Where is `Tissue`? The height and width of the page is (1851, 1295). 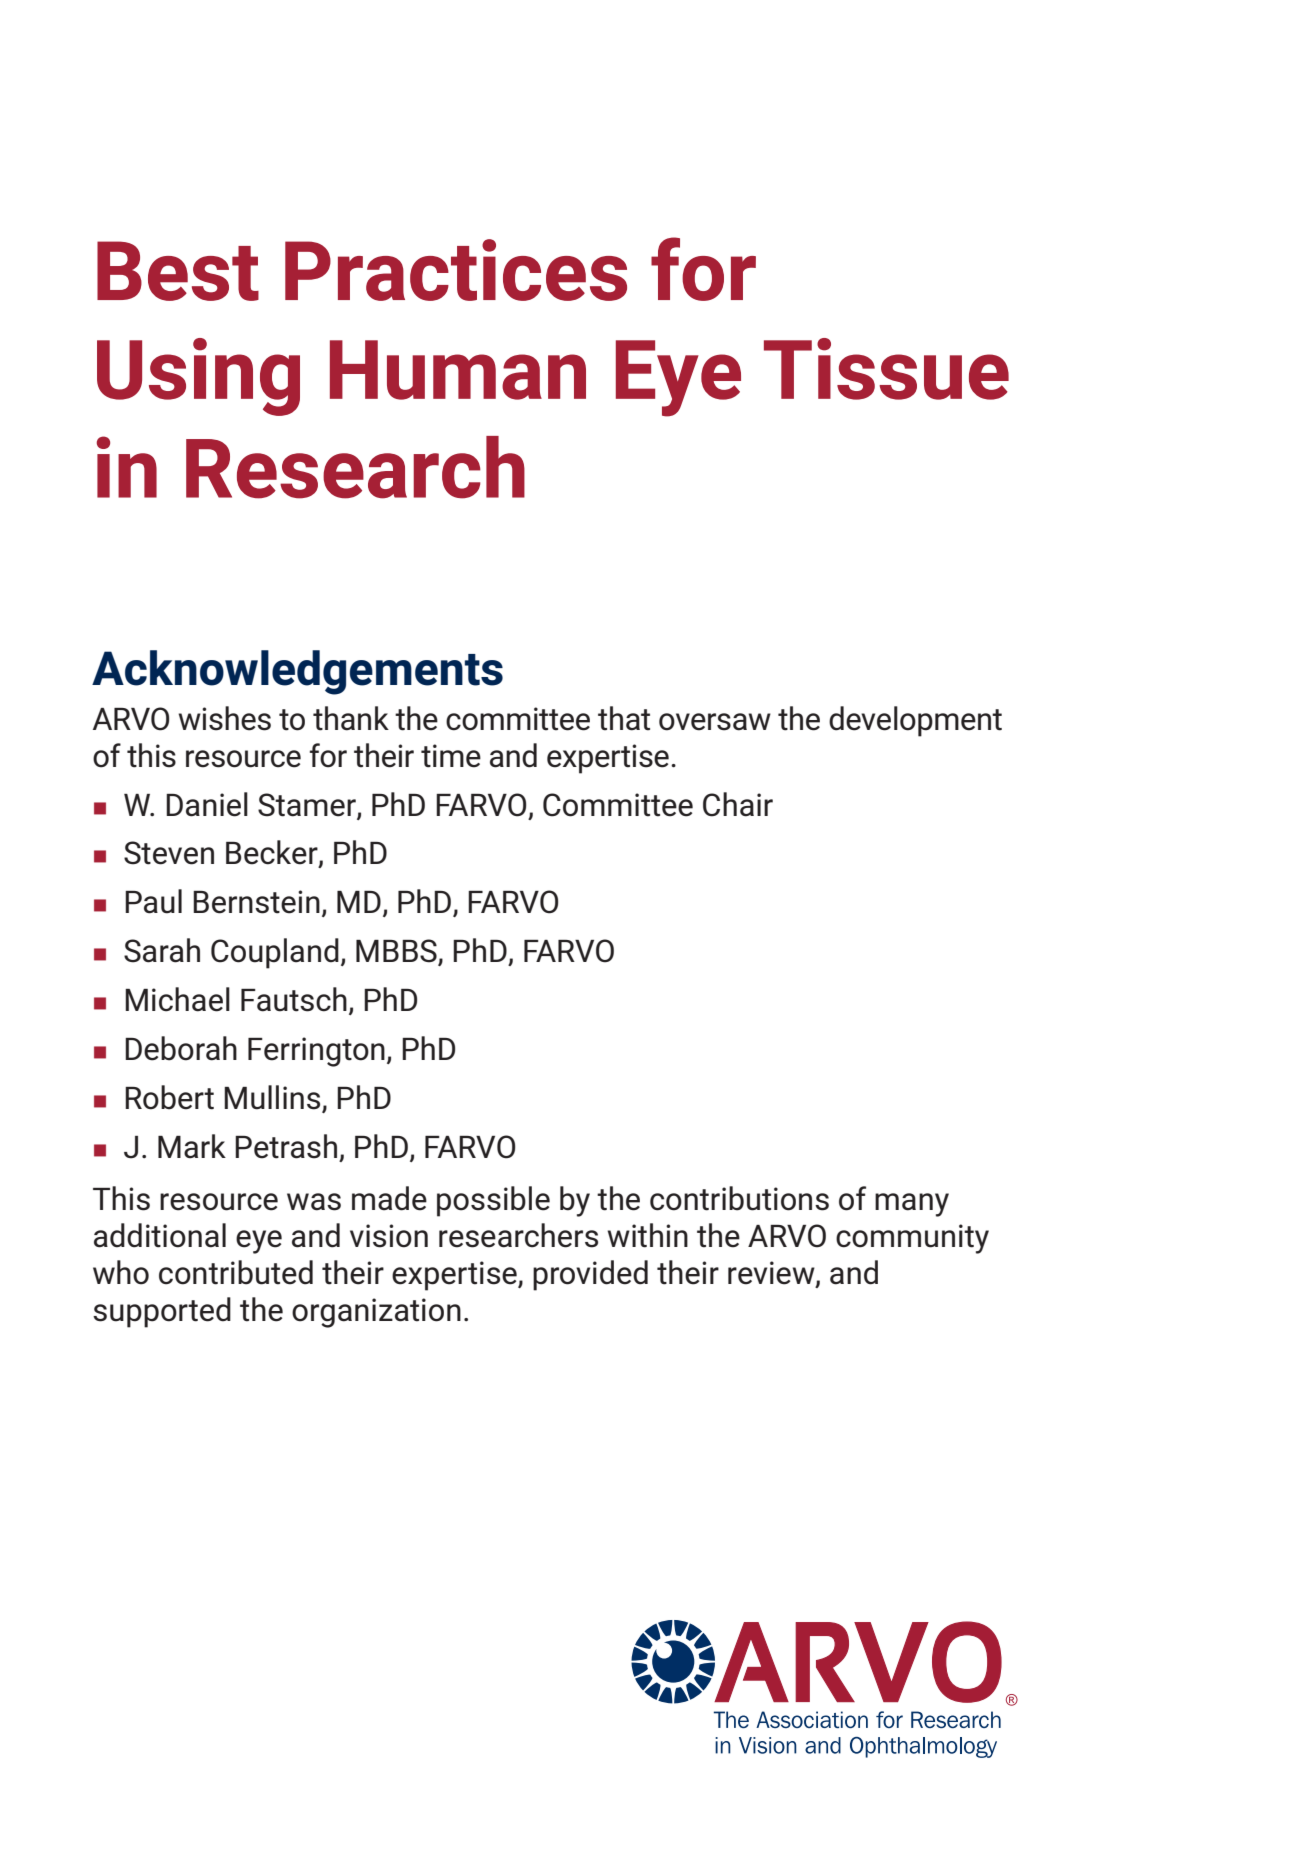
Tissue is located at coordinates (886, 369).
